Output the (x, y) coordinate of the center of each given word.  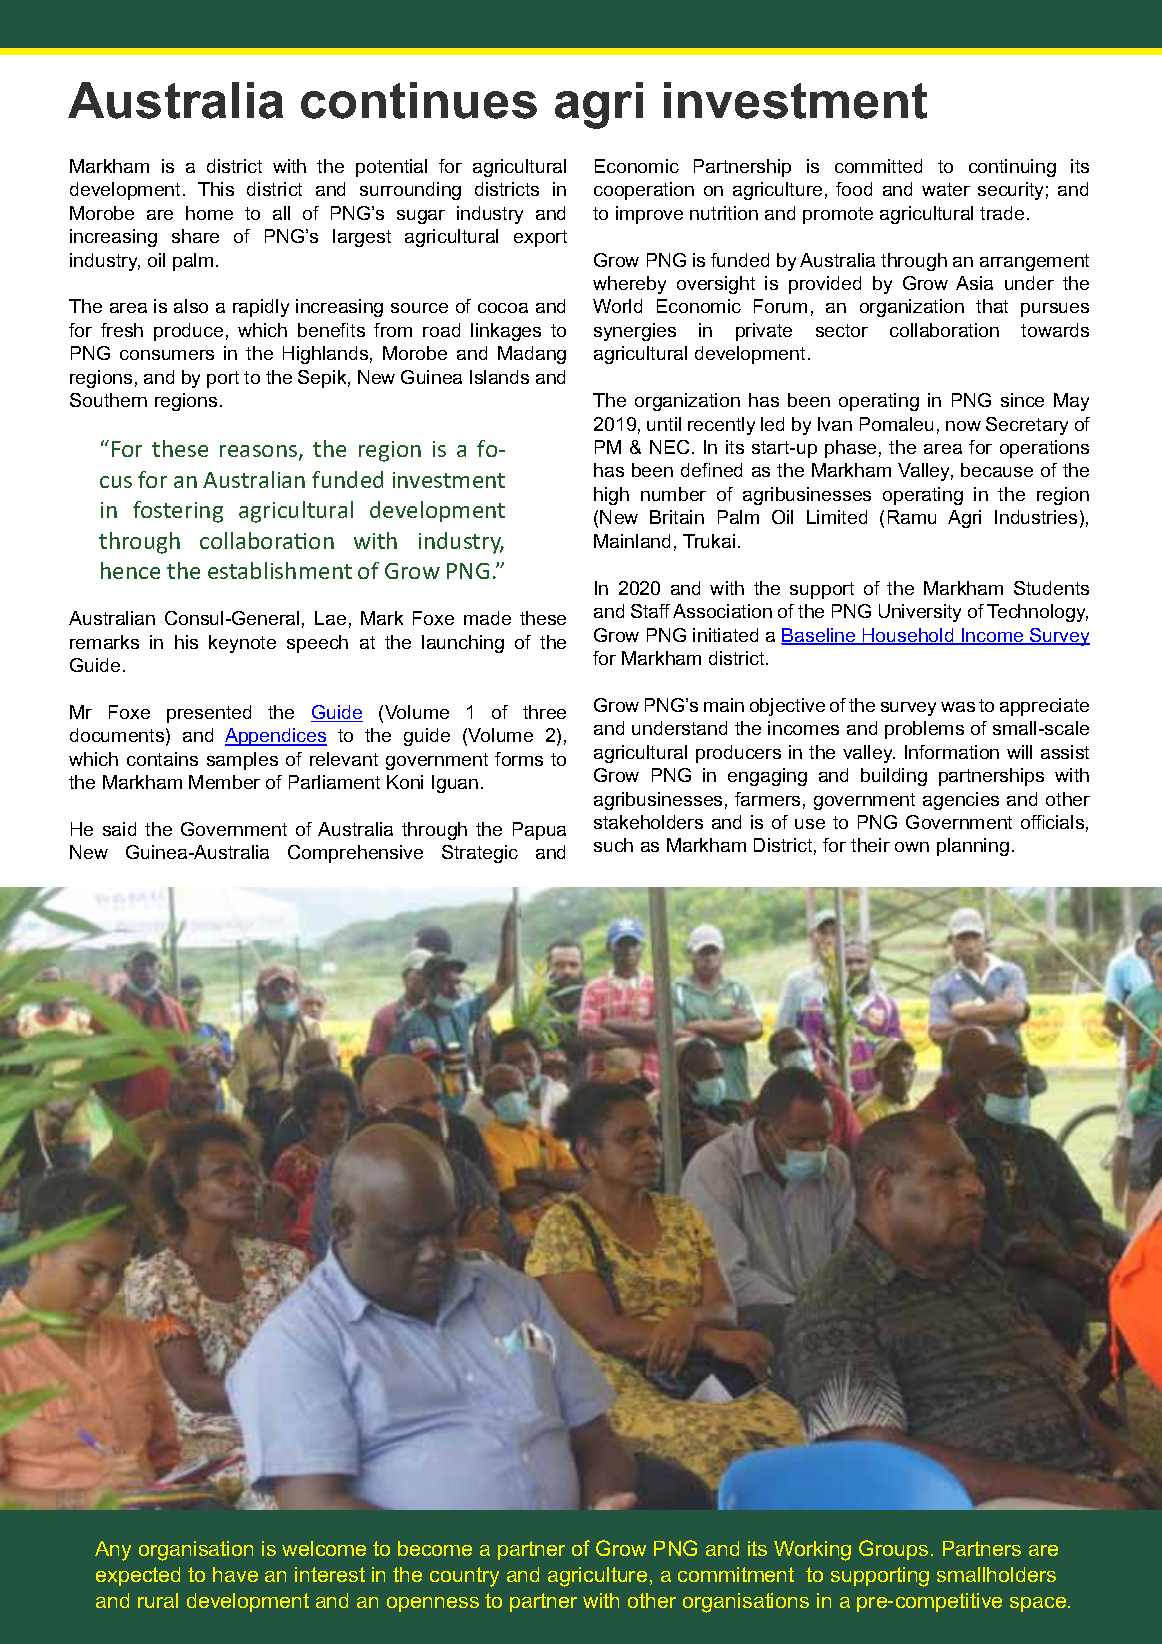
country (464, 1577)
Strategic (480, 854)
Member (224, 782)
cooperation (644, 191)
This (216, 189)
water (946, 189)
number (673, 494)
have (235, 1574)
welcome (324, 1548)
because (997, 470)
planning (973, 847)
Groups (893, 1550)
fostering (178, 512)
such (613, 845)
